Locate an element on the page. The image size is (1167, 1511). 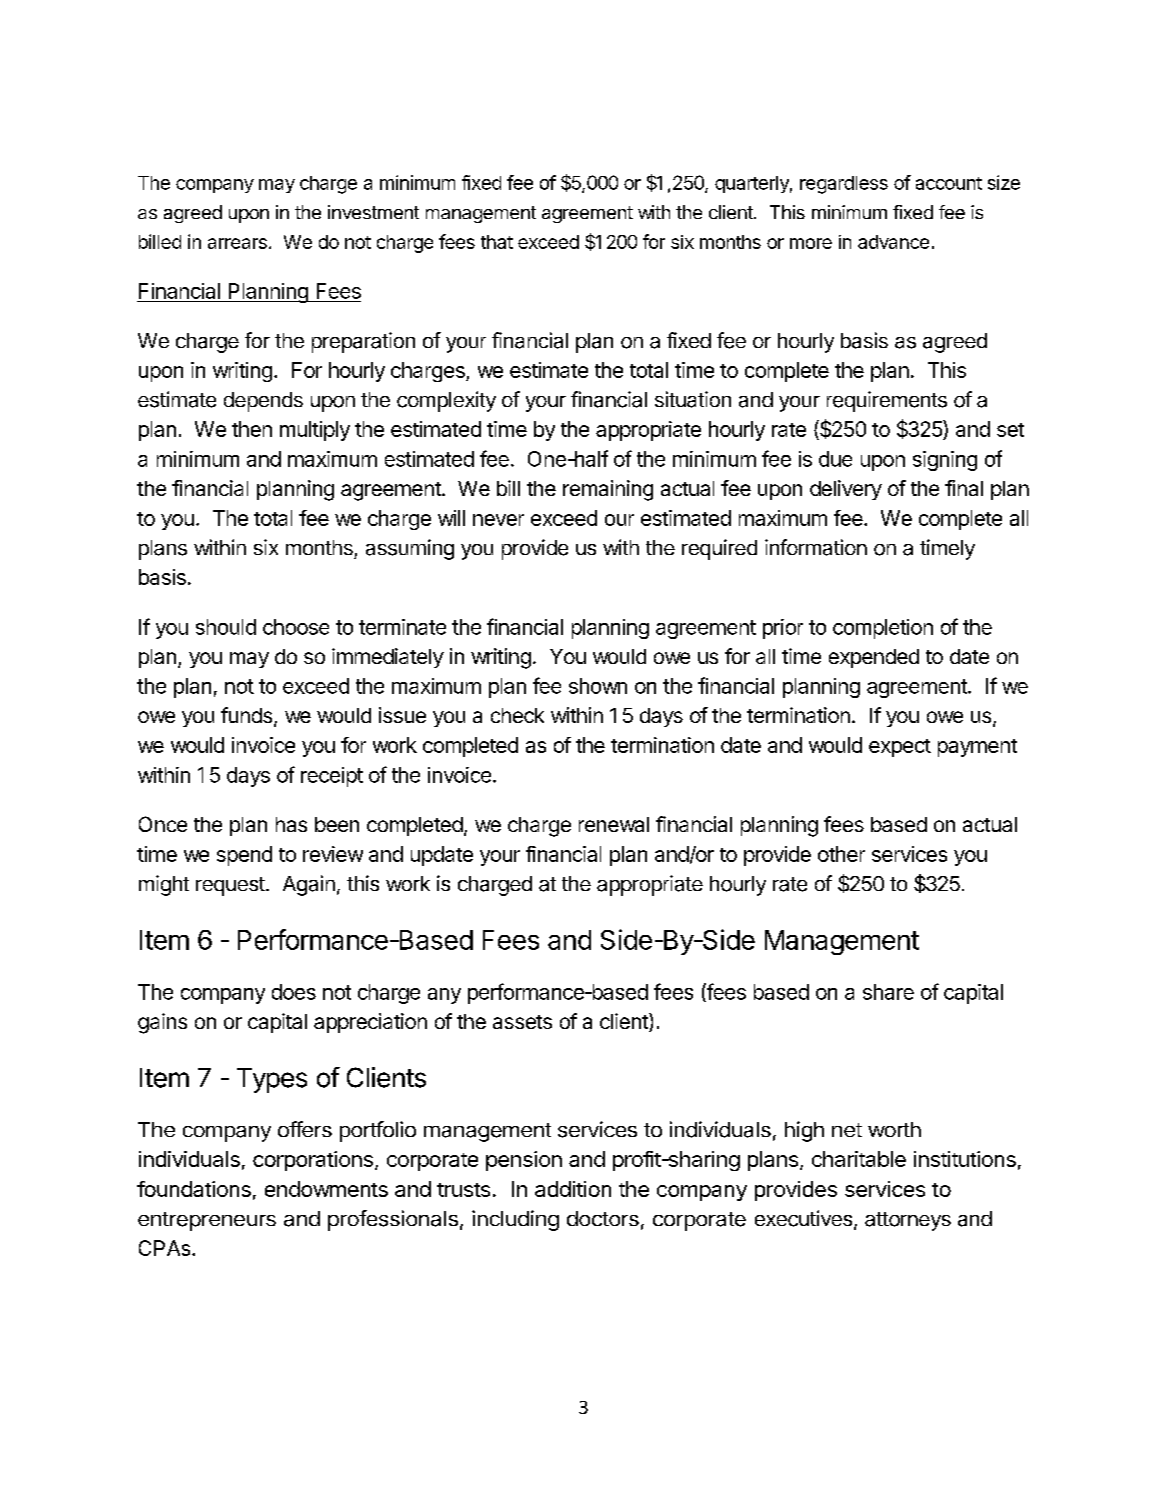
funds is located at coordinates (248, 716).
